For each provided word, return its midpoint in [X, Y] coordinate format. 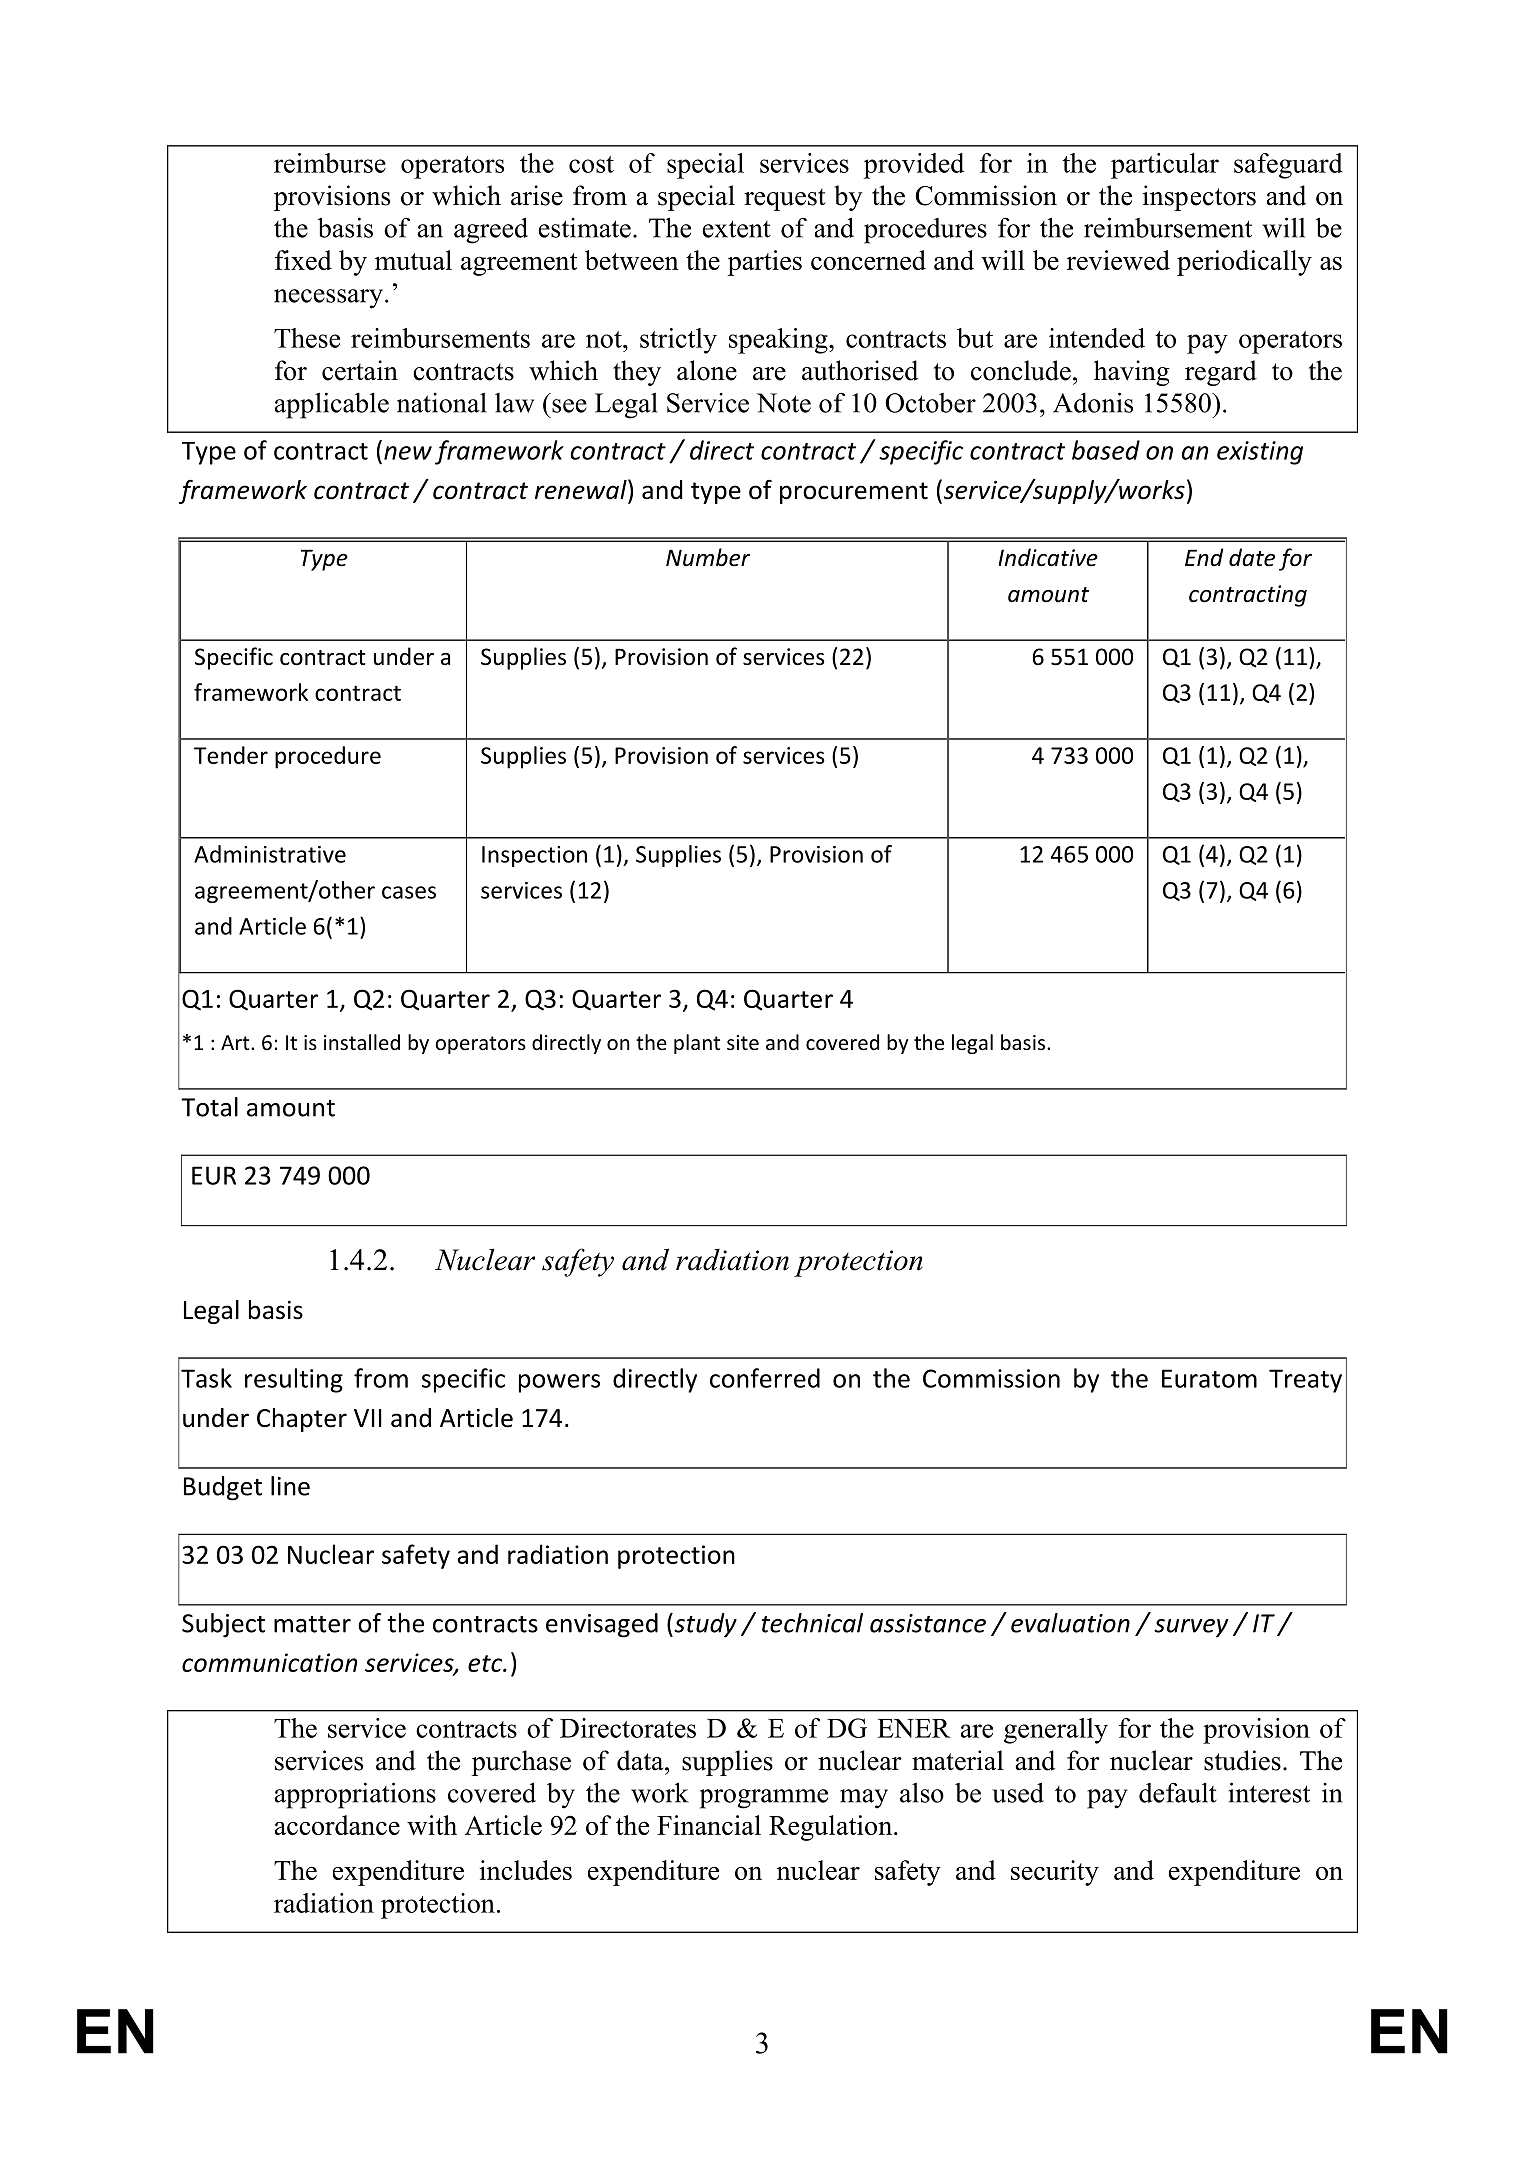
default [1178, 1792]
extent [737, 229]
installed [362, 1042]
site [743, 1043]
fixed [303, 260]
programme [764, 1799]
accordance [337, 1825]
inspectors [1199, 198]
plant [697, 1044]
